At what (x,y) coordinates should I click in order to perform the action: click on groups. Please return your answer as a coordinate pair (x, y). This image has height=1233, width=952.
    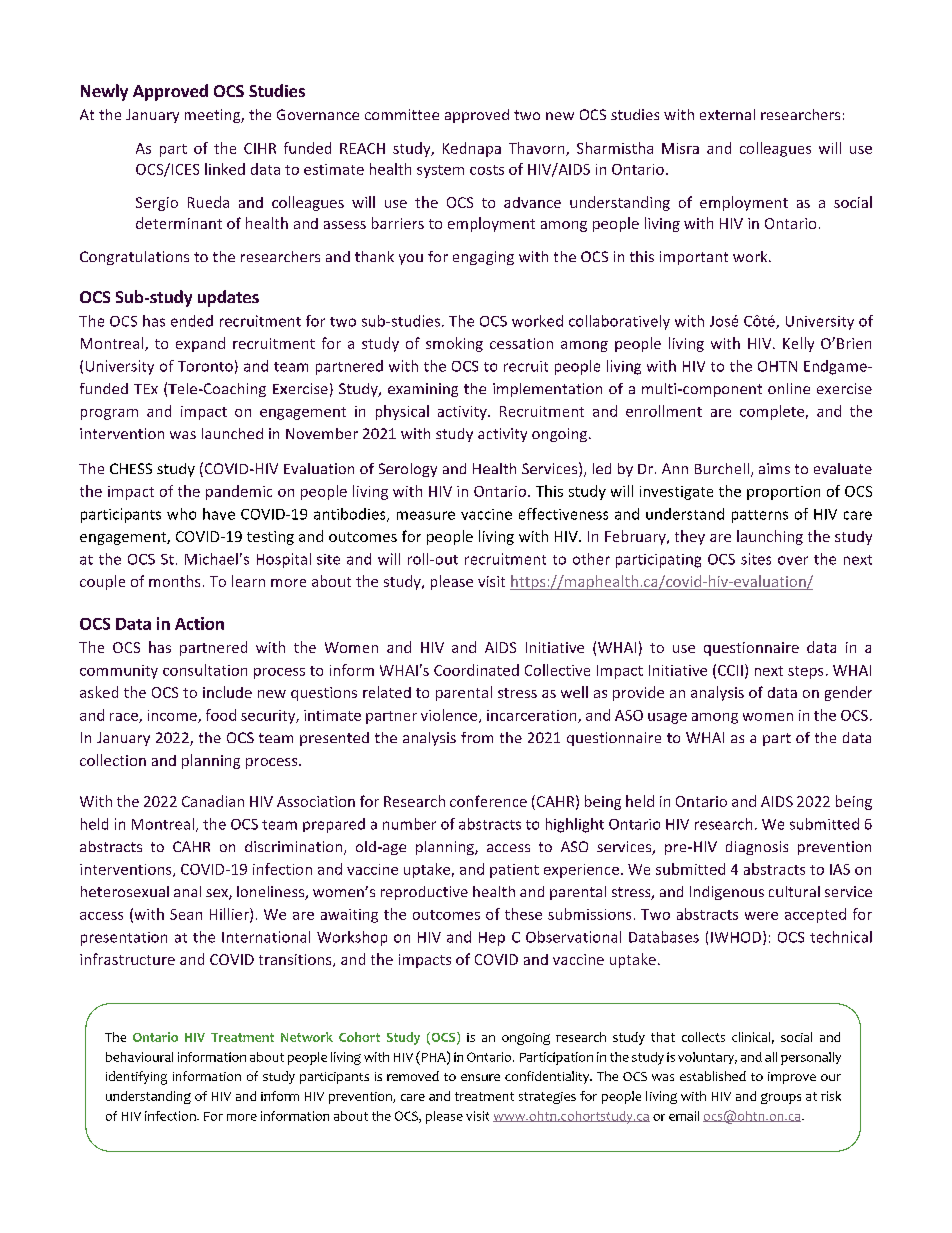
    Looking at the image, I should click on (781, 1098).
